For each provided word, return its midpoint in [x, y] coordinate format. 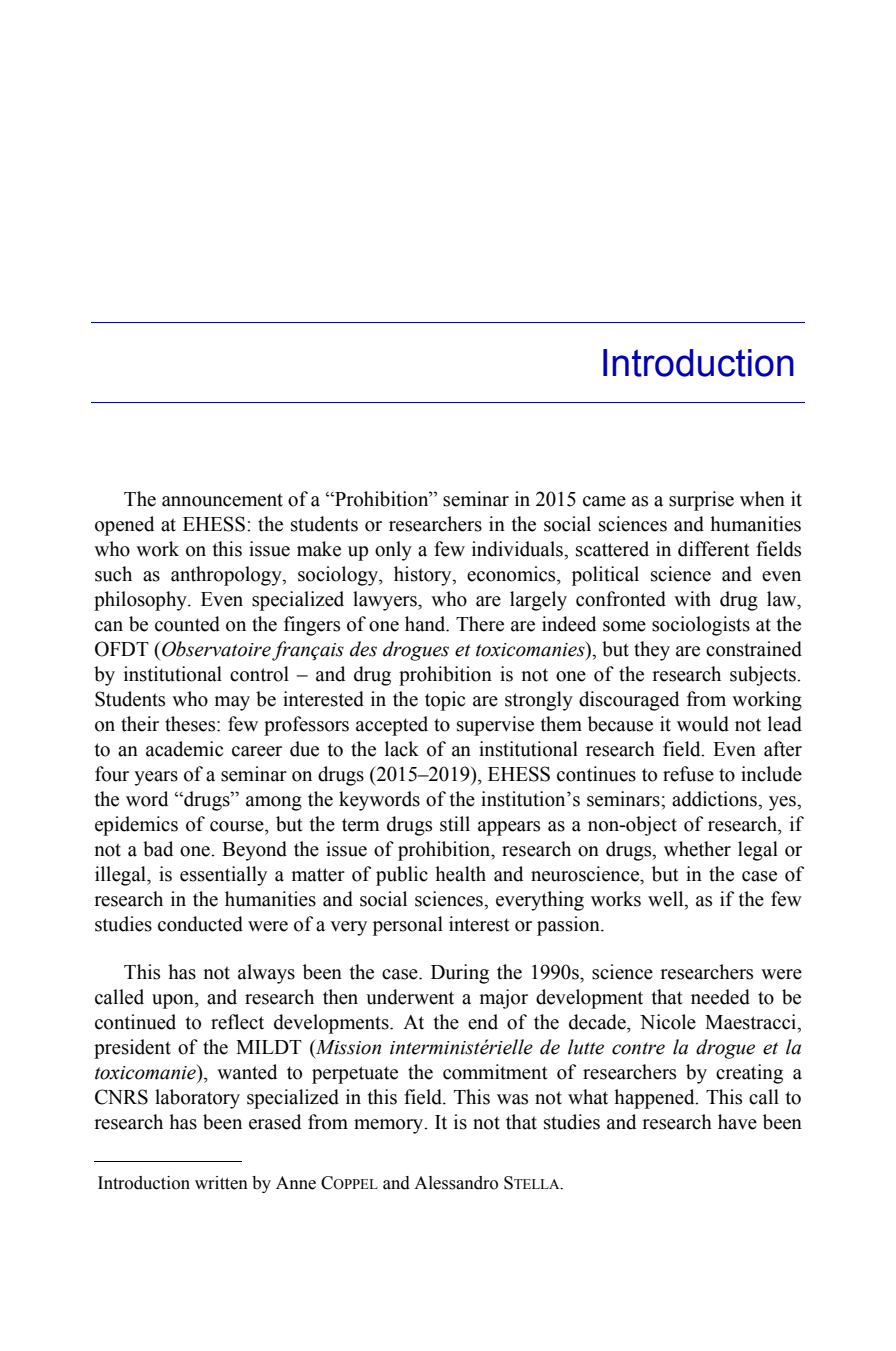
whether [697, 849]
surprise [701, 501]
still [455, 824]
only [393, 551]
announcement [222, 500]
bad [158, 849]
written [221, 1183]
